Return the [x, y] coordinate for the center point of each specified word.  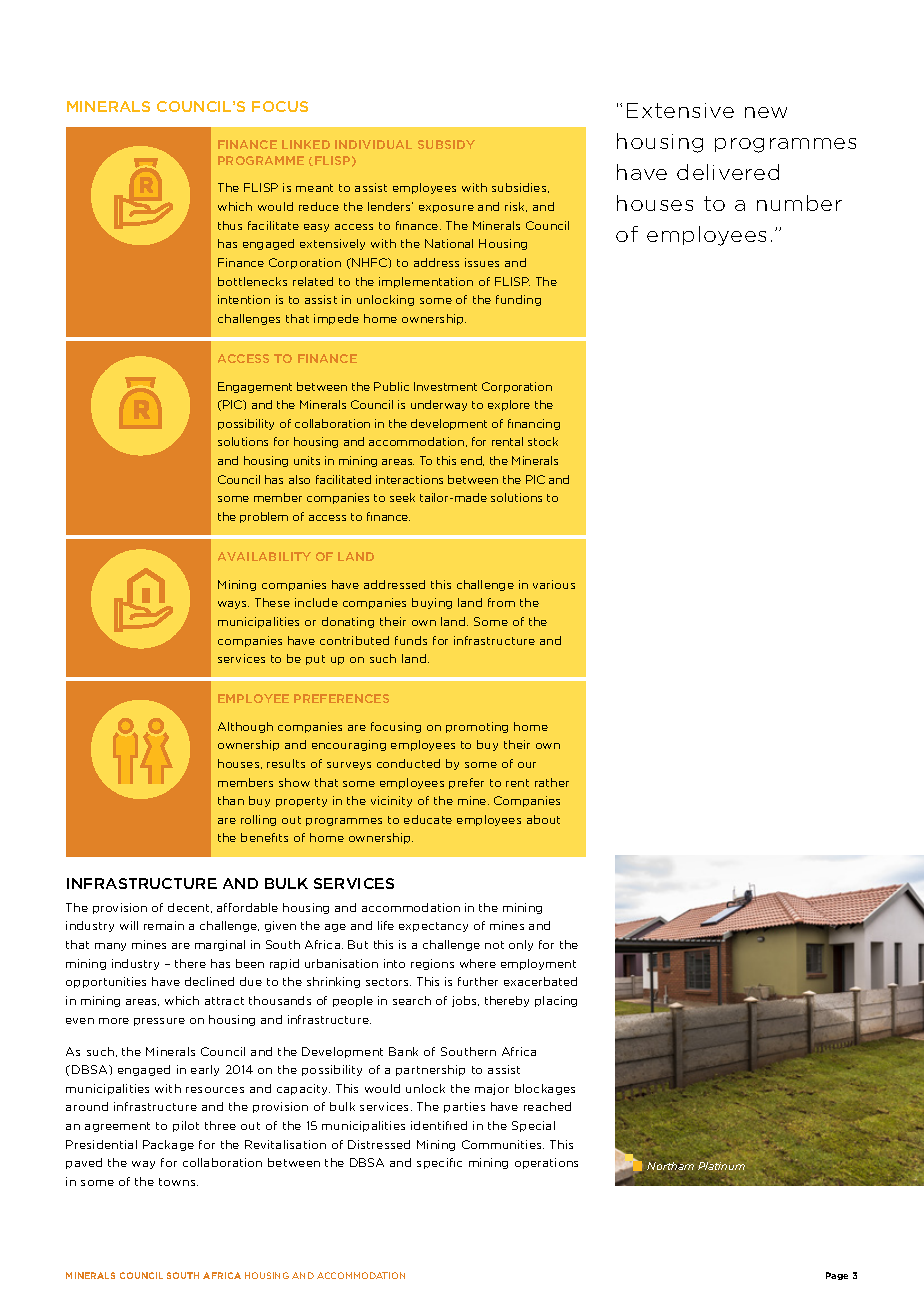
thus [230, 225]
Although [245, 727]
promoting [477, 727]
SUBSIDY [446, 144]
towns [178, 1182]
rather [552, 782]
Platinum [721, 1166]
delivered [728, 172]
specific [439, 1163]
